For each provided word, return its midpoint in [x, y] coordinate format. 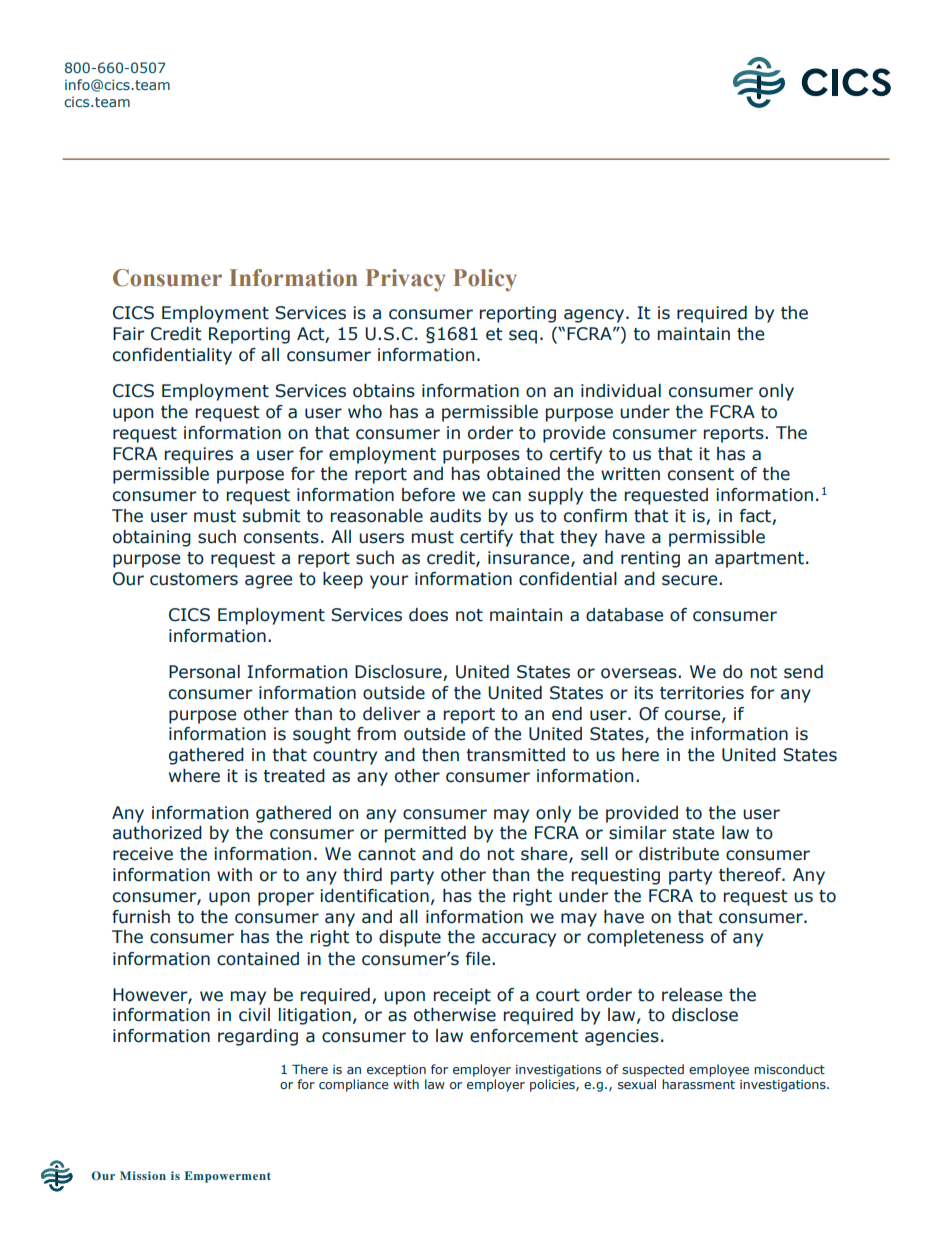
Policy [485, 280]
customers [194, 579]
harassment [698, 1084]
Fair [128, 334]
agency [594, 316]
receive [143, 854]
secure [691, 580]
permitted [425, 834]
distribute [679, 854]
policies [553, 1085]
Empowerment [228, 1177]
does [428, 615]
